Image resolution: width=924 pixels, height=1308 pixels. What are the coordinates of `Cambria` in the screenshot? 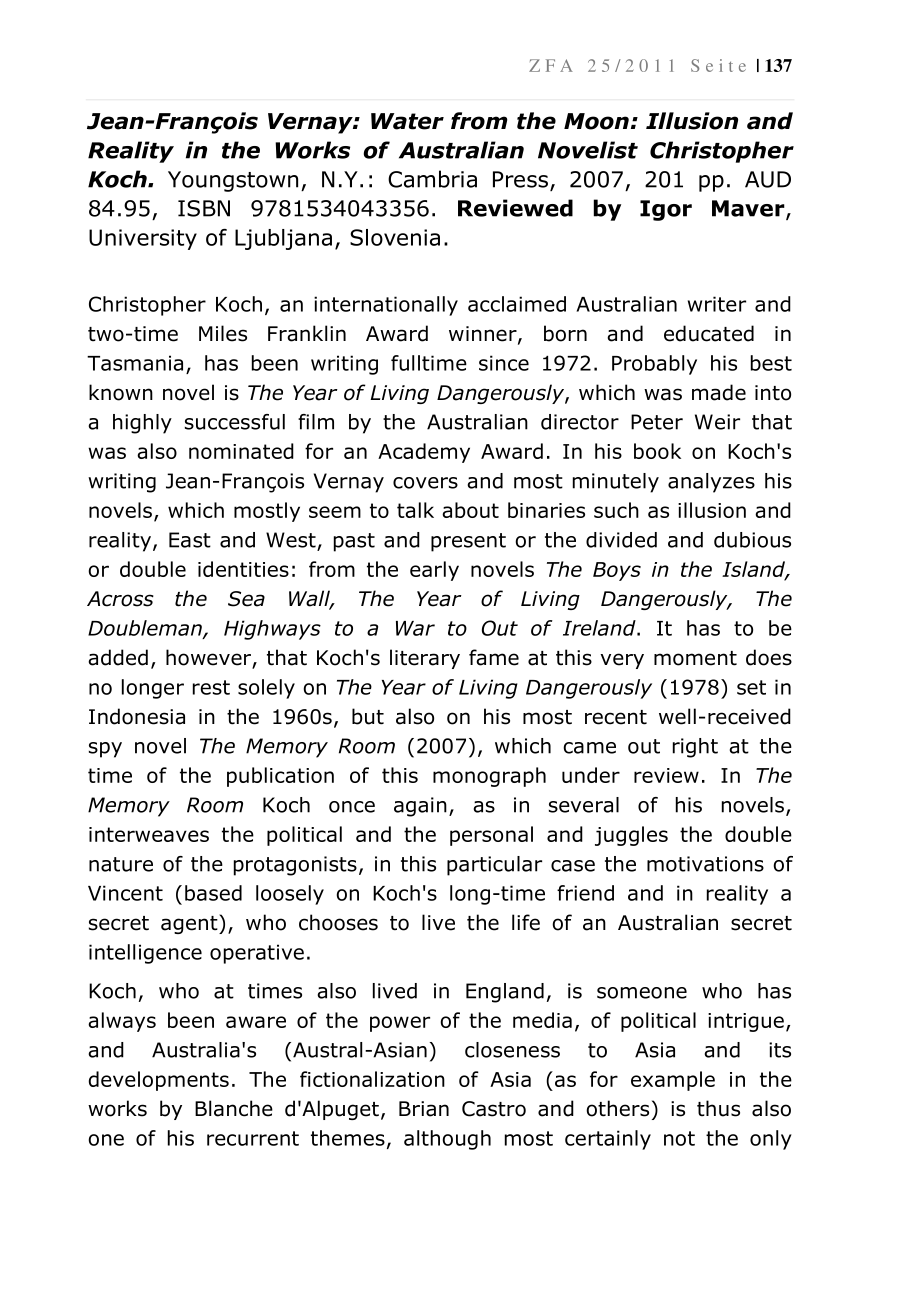 It's located at (432, 179).
